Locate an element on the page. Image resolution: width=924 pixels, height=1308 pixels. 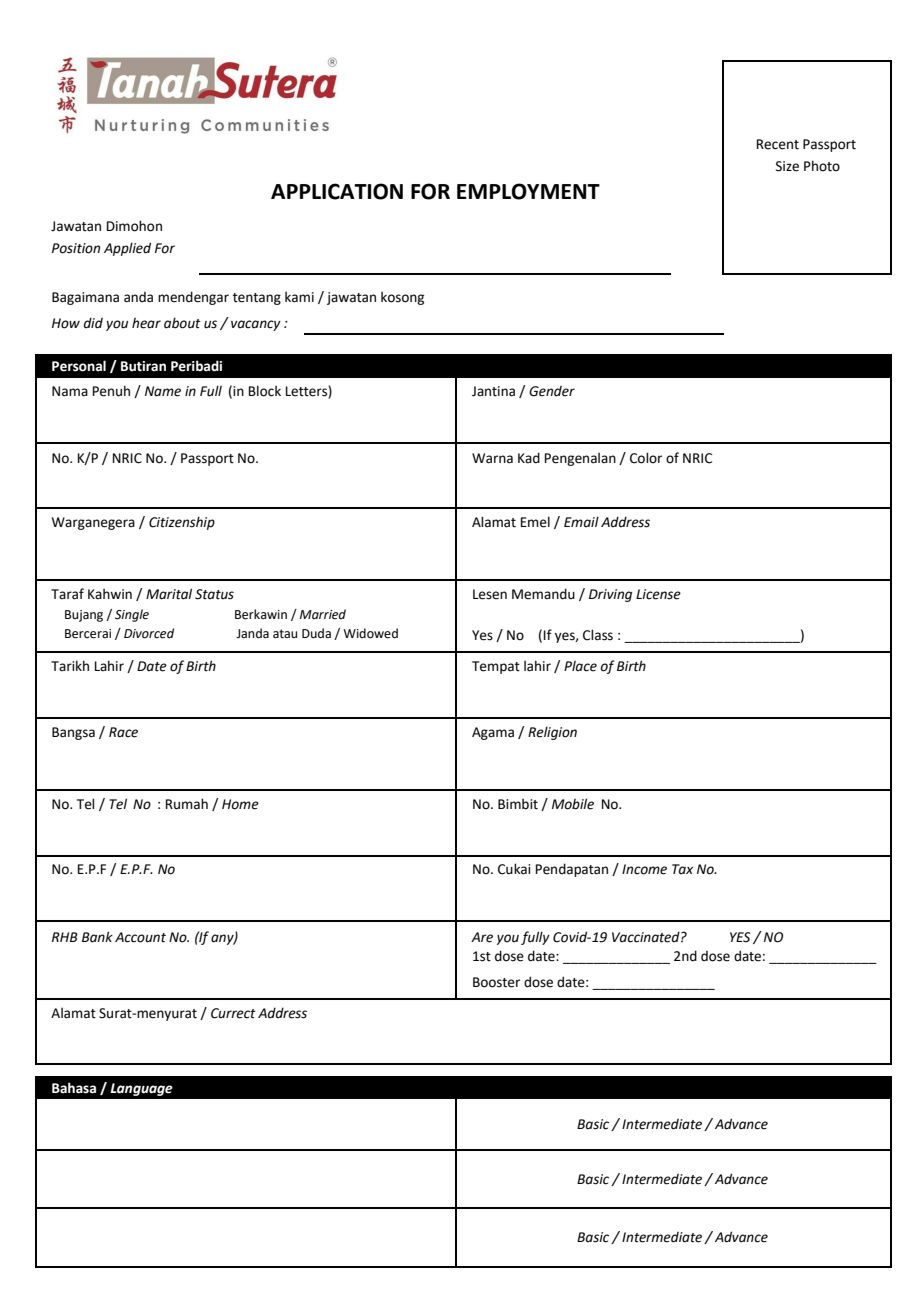
License is located at coordinates (658, 594).
